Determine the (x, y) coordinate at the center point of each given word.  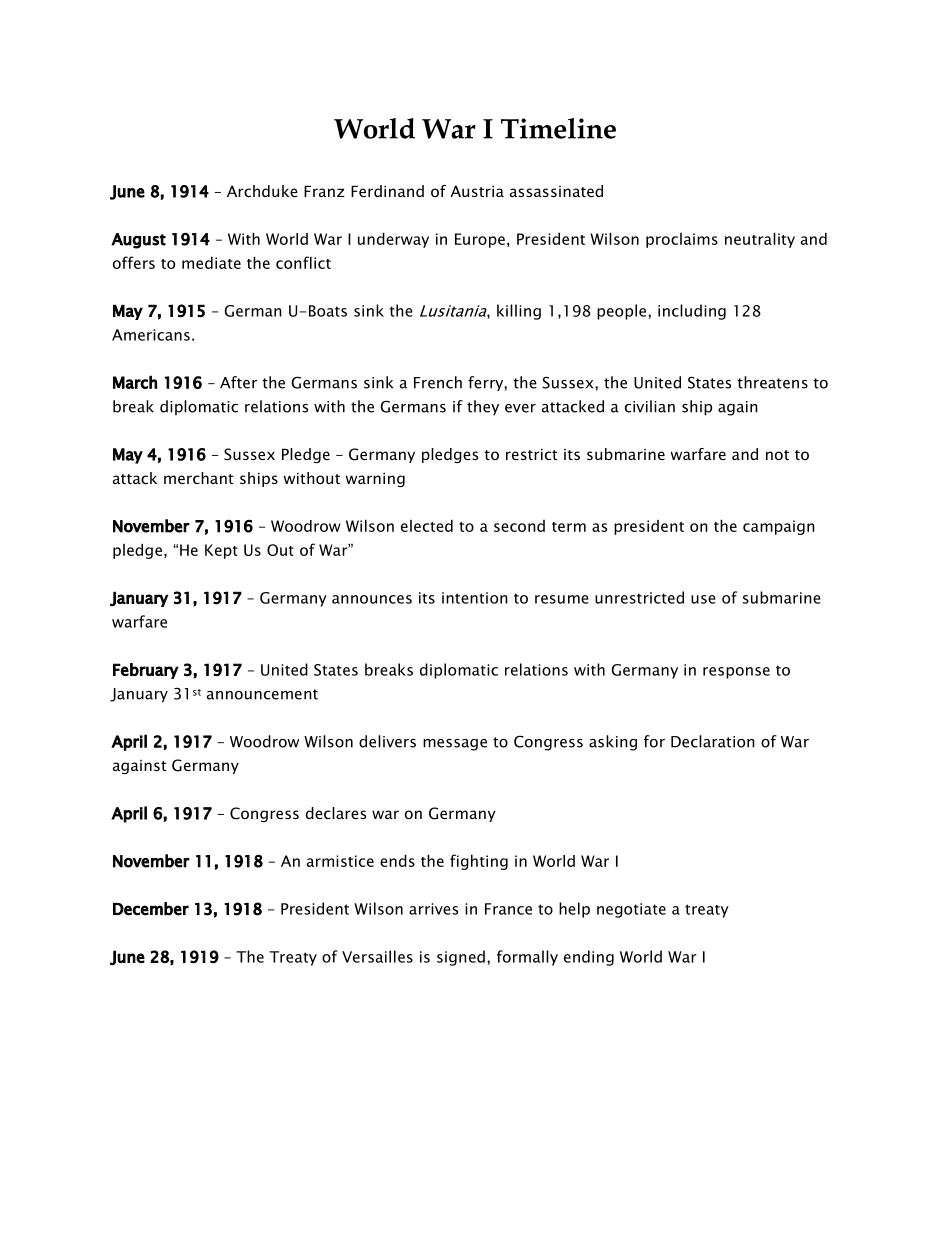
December (151, 909)
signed (461, 958)
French (438, 382)
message (455, 745)
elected (427, 525)
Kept (221, 551)
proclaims (682, 240)
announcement (262, 694)
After (238, 382)
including (692, 312)
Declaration (713, 741)
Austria (477, 191)
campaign (779, 527)
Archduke (262, 191)
